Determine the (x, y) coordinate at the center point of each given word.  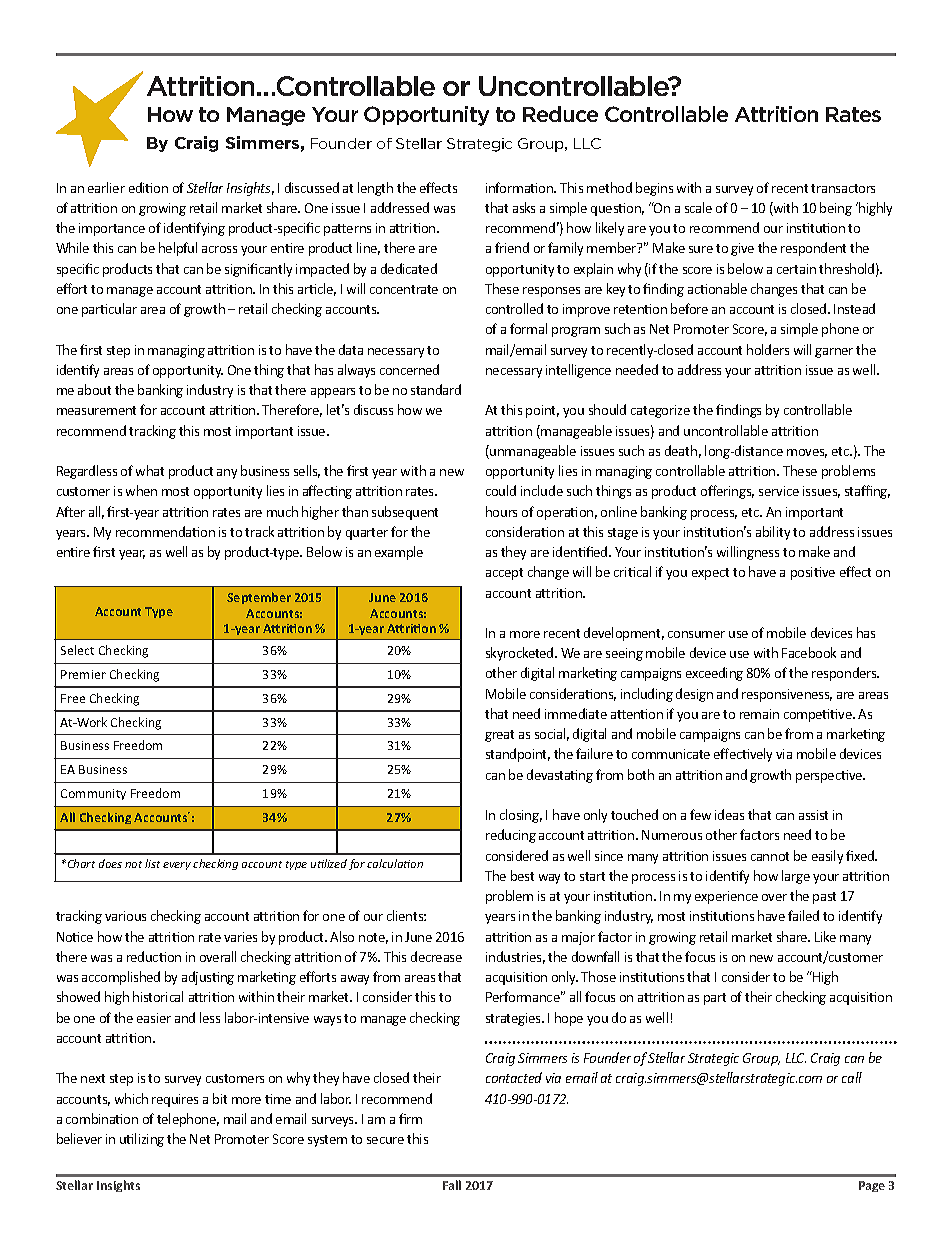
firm (410, 1118)
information (520, 187)
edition (148, 187)
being (836, 209)
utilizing (142, 1140)
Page (872, 1186)
